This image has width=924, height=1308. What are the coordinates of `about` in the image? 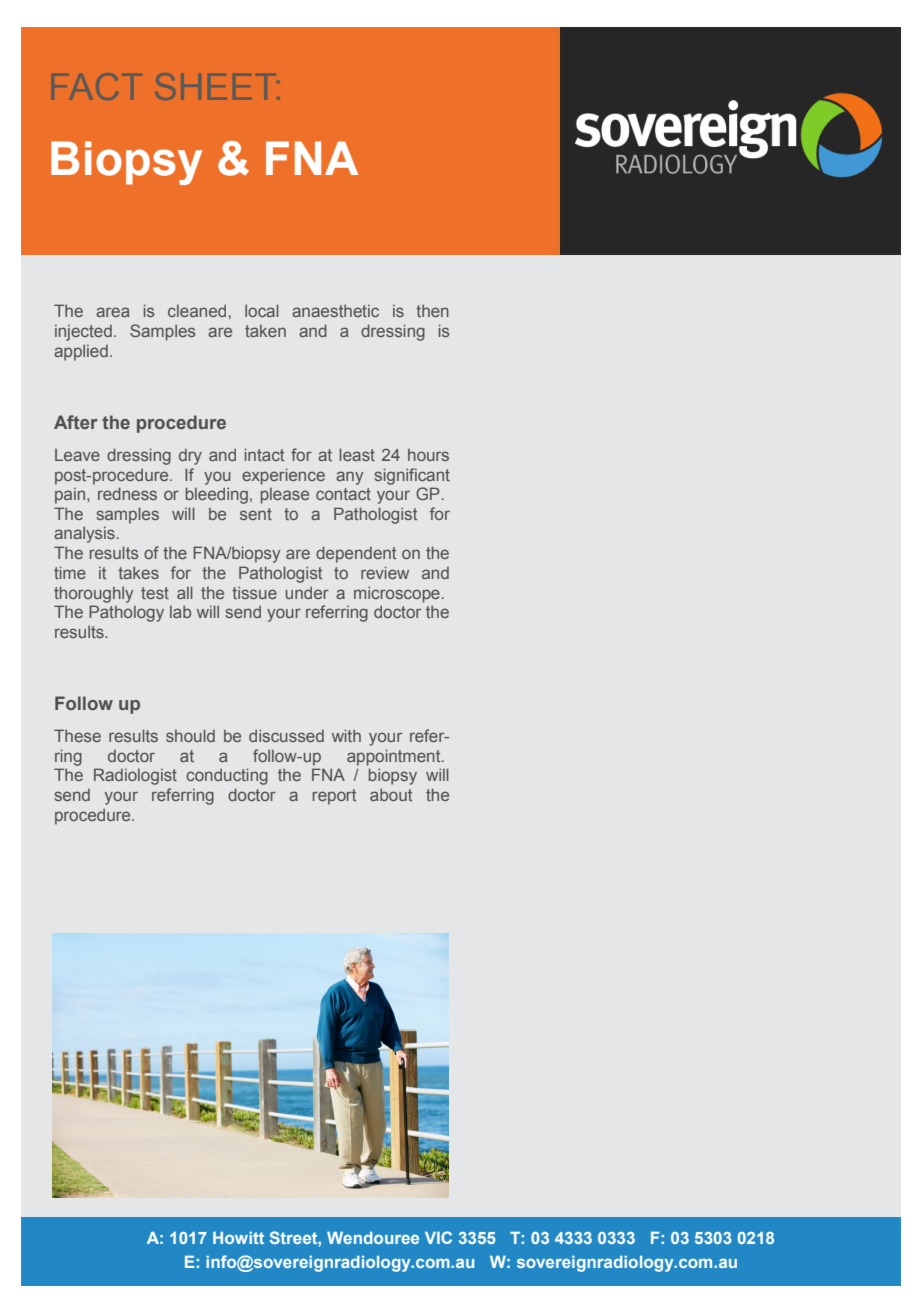 It's located at (391, 795).
